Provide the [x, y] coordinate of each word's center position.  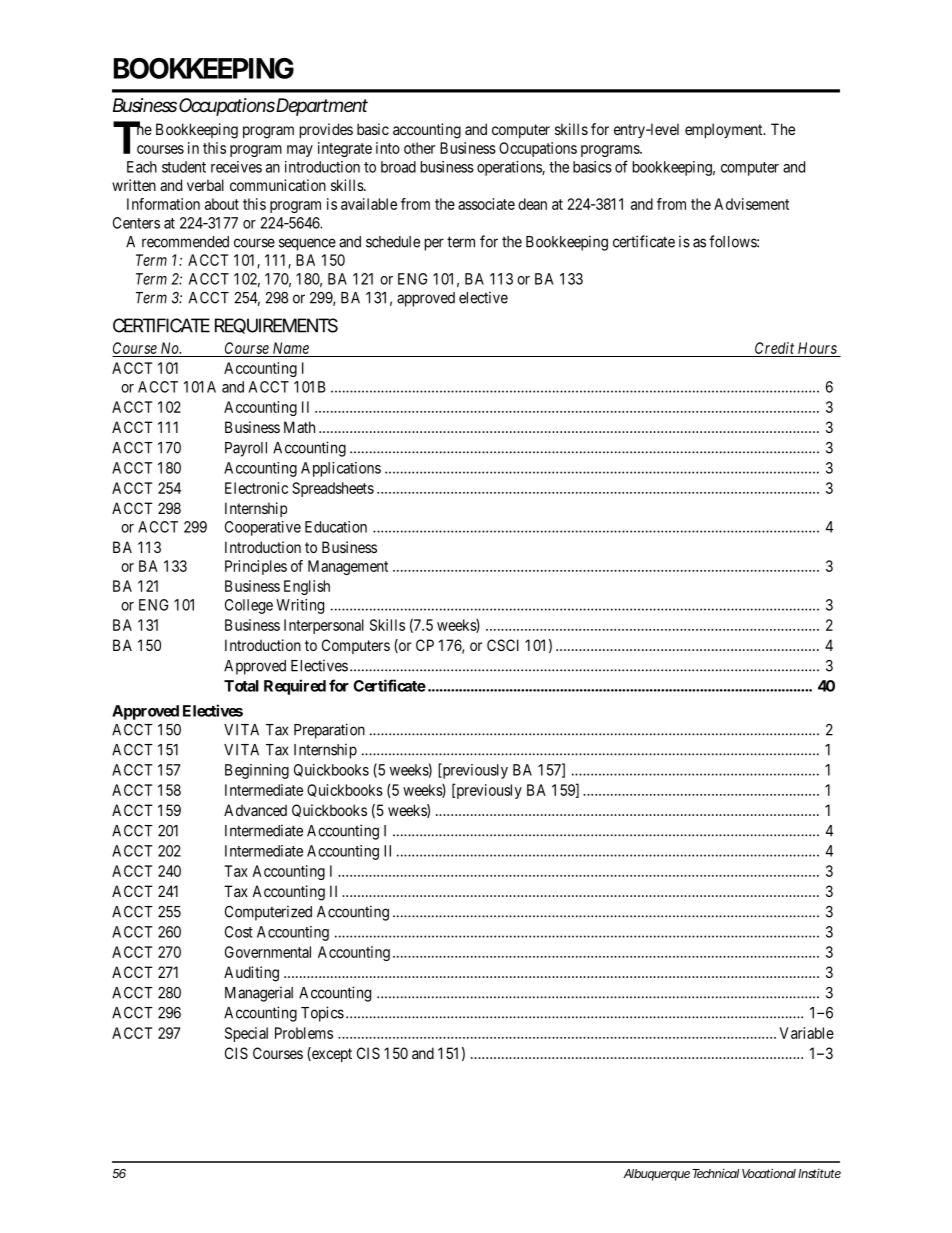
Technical [715, 1173]
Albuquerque [656, 1175]
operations [510, 168]
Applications [341, 469]
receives [236, 167]
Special [246, 1034]
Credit [774, 348]
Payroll [246, 449]
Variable [807, 1033]
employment [725, 130]
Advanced [255, 810]
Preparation [329, 731]
